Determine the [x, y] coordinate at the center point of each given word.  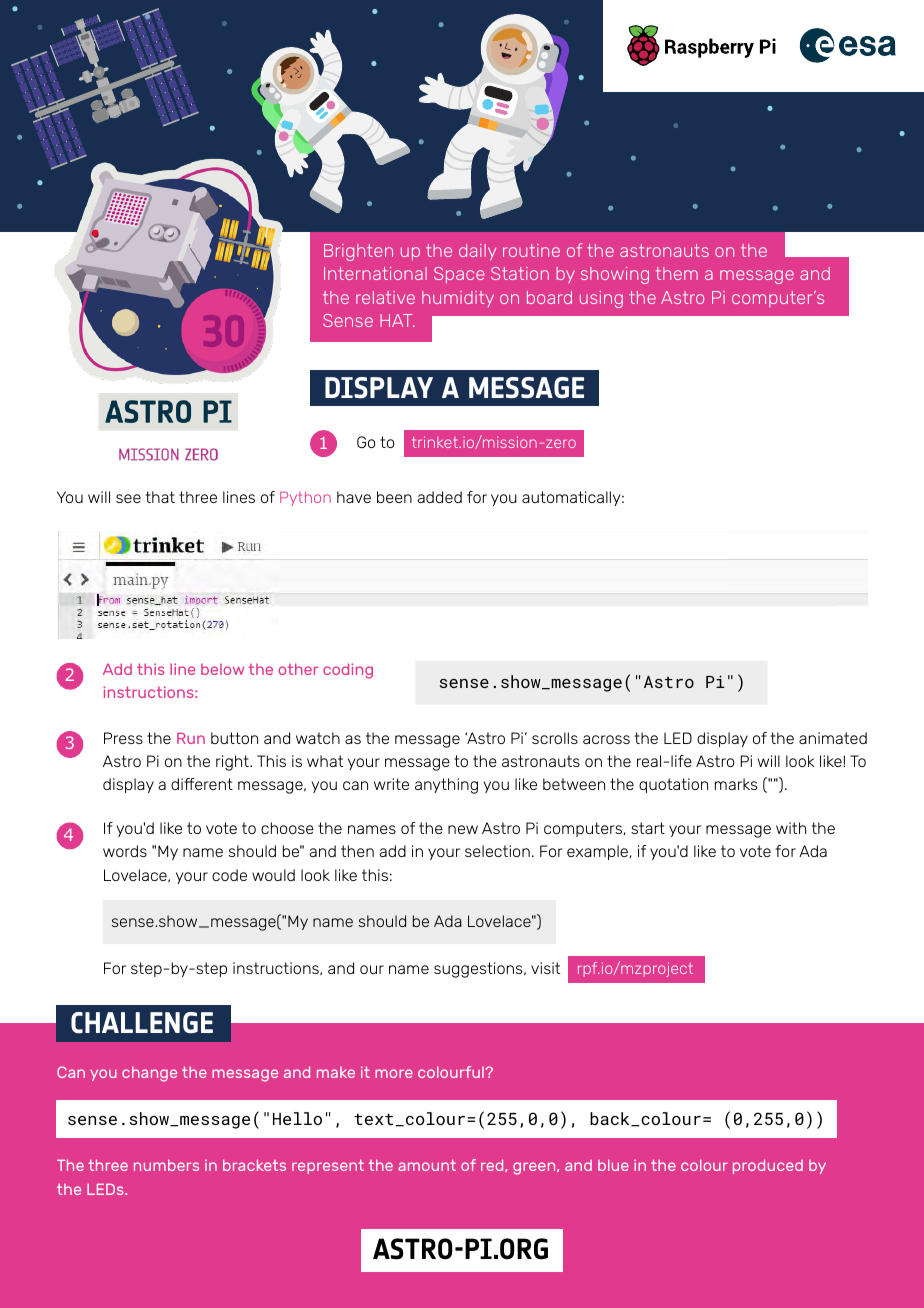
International [375, 273]
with [791, 828]
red [493, 1165]
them [677, 273]
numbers [166, 1165]
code [229, 875]
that [160, 497]
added [439, 497]
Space [459, 275]
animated [833, 738]
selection [497, 851]
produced [768, 1166]
